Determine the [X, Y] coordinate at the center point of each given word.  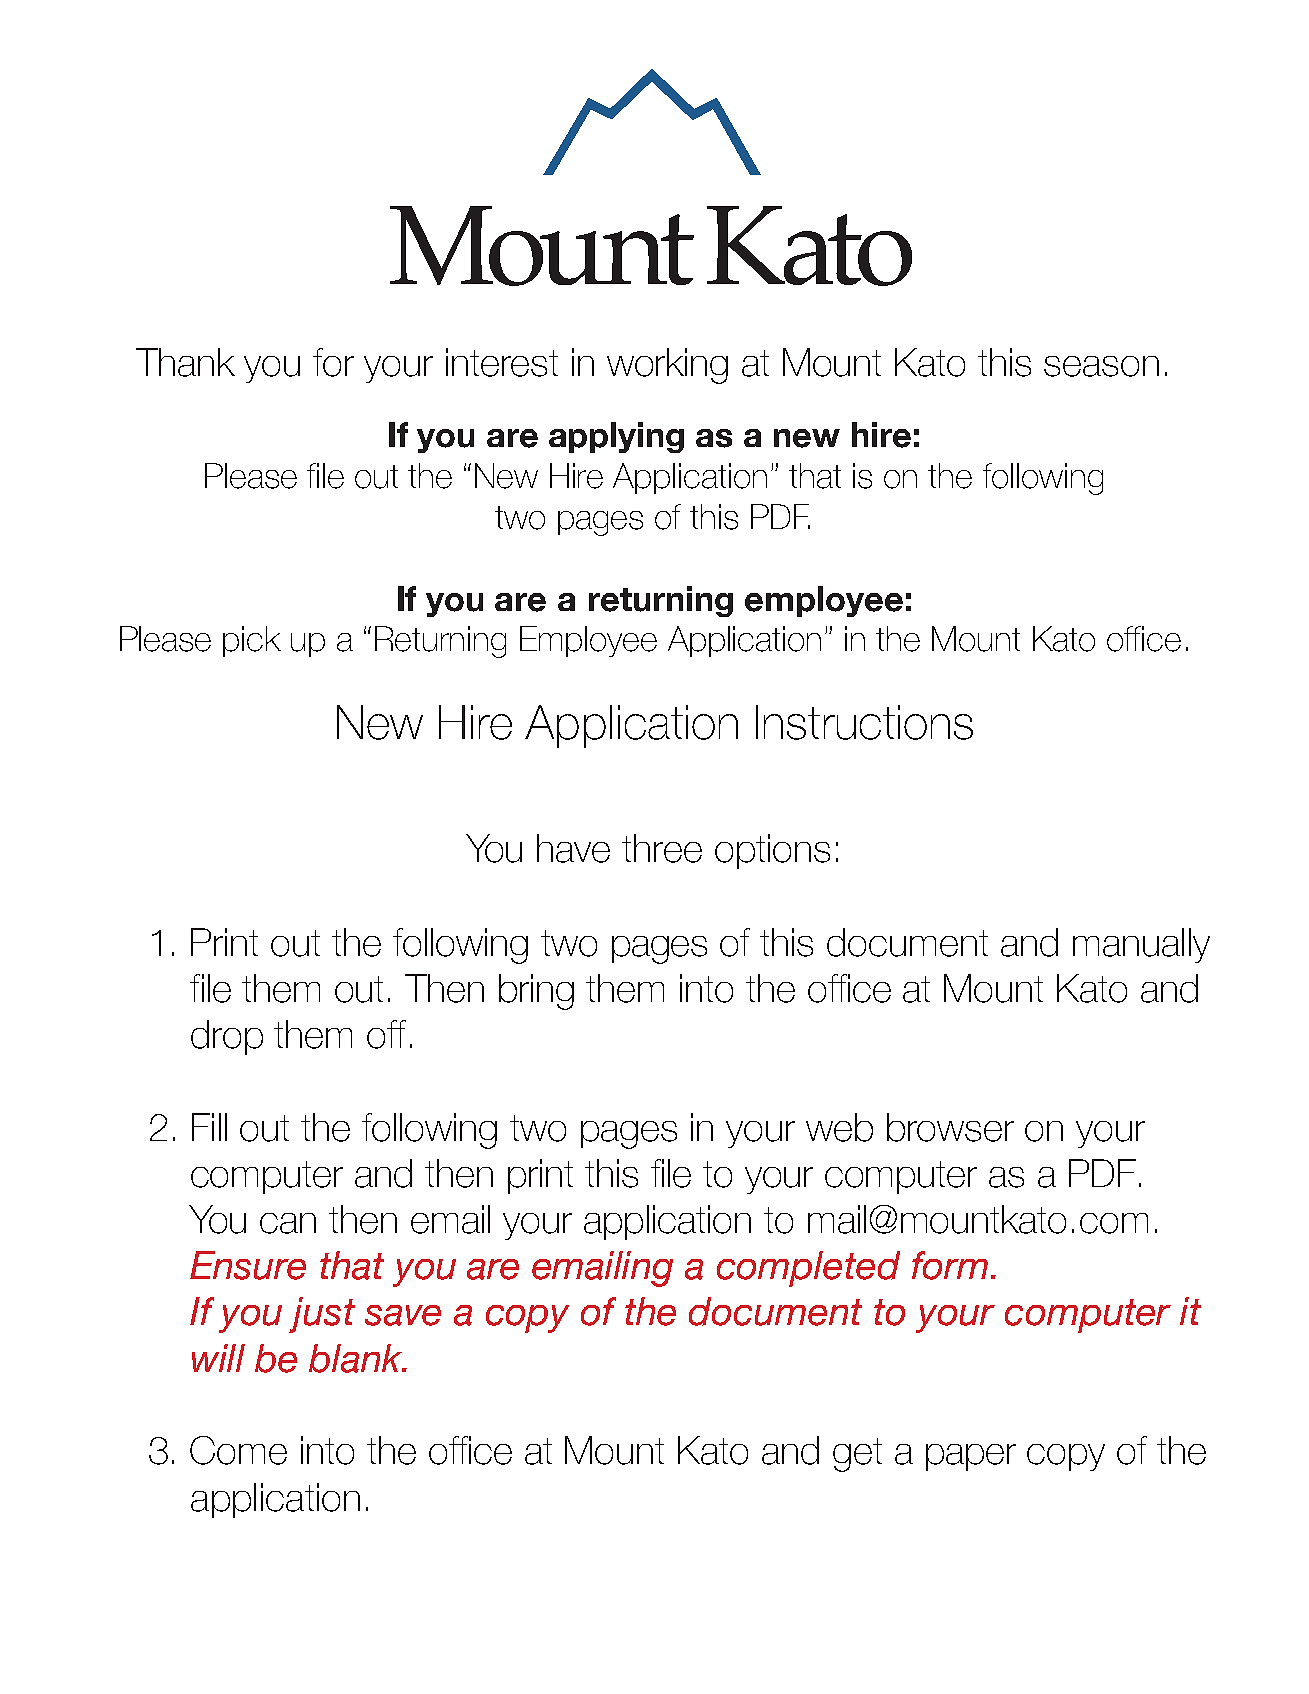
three [662, 848]
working [667, 366]
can [288, 1223]
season [1101, 366]
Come [238, 1450]
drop [227, 1037]
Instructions [864, 722]
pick [252, 641]
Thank [185, 362]
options [772, 851]
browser [950, 1127]
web [839, 1127]
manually [1141, 945]
